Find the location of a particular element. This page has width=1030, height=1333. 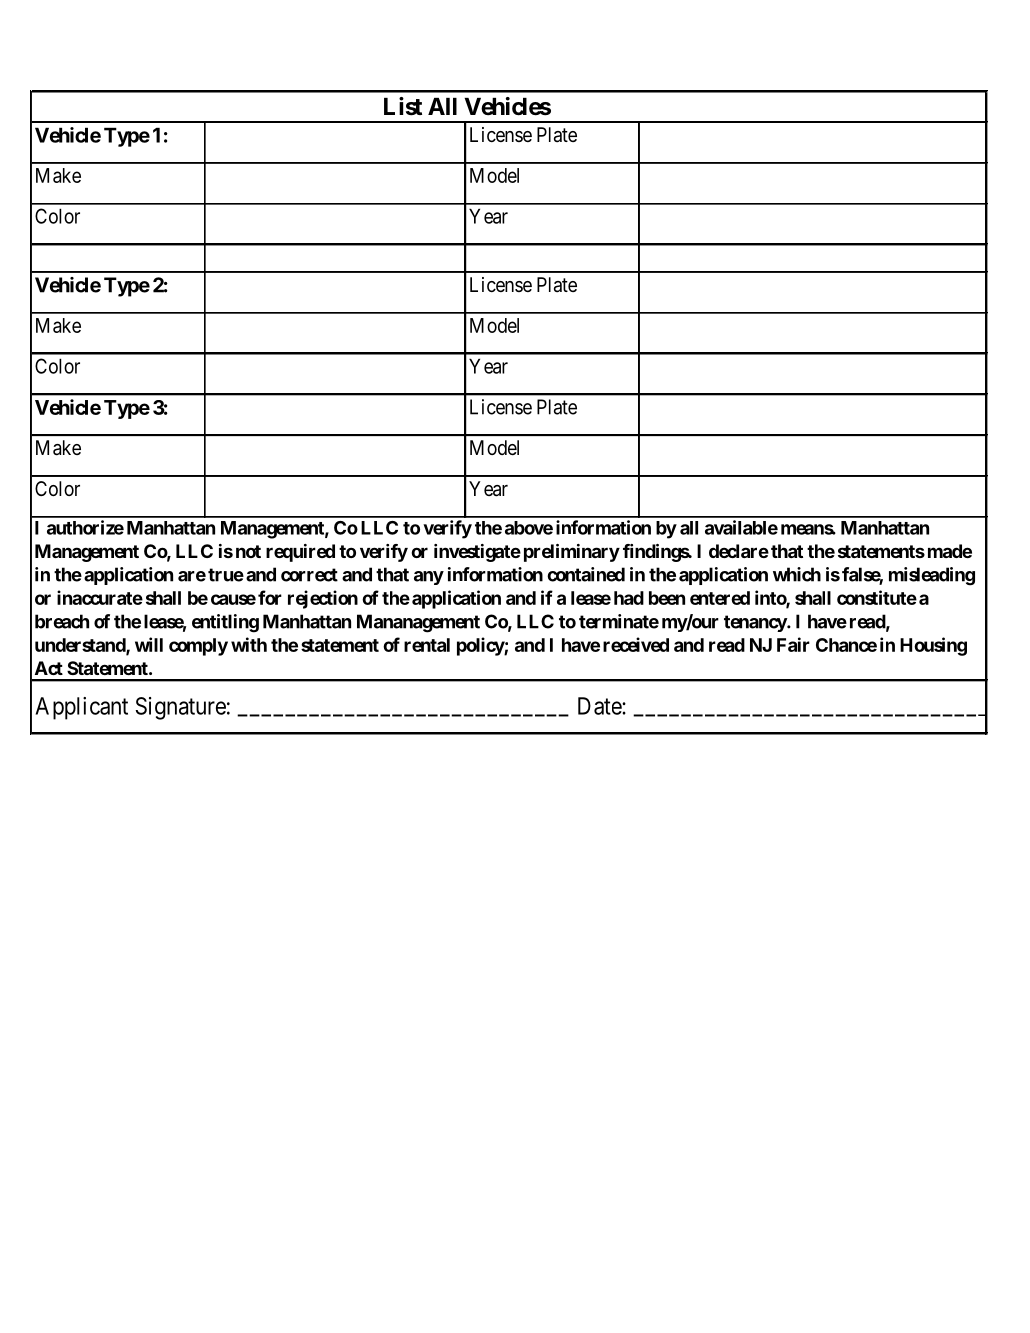

misleading is located at coordinates (932, 576).
